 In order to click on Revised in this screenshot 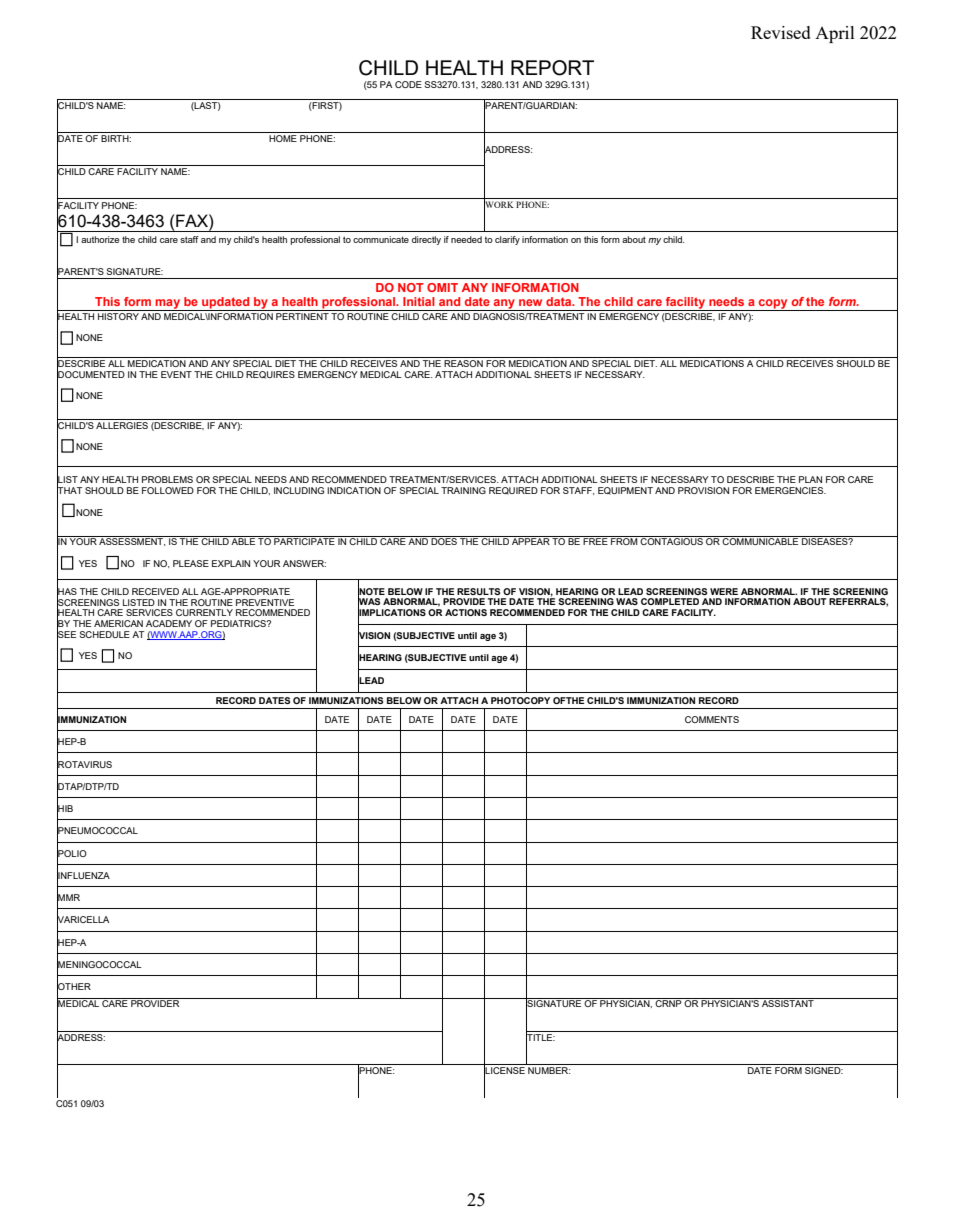, I will do `click(781, 32)`.
